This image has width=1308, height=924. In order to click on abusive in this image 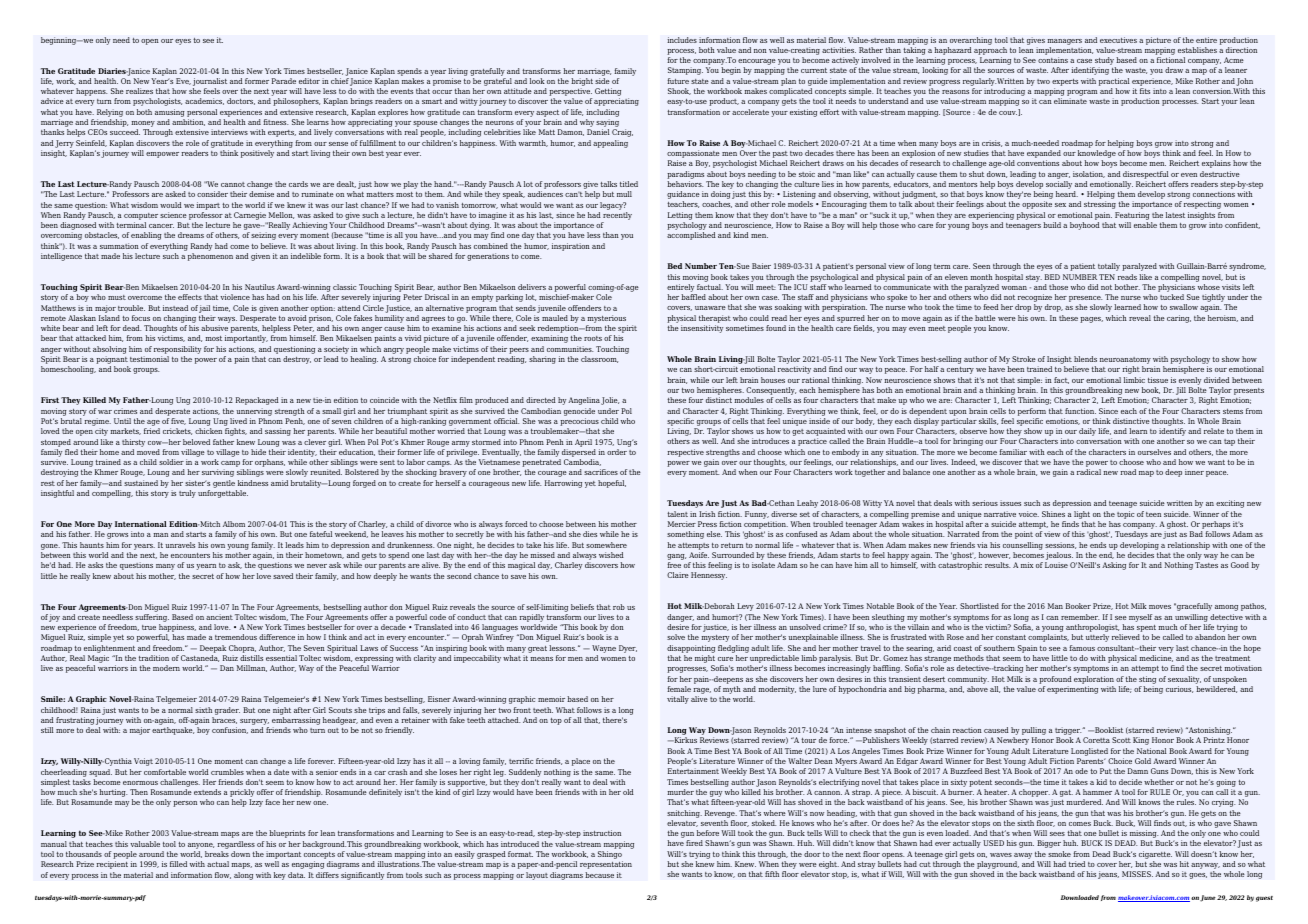, I will do `click(214, 328)`.
